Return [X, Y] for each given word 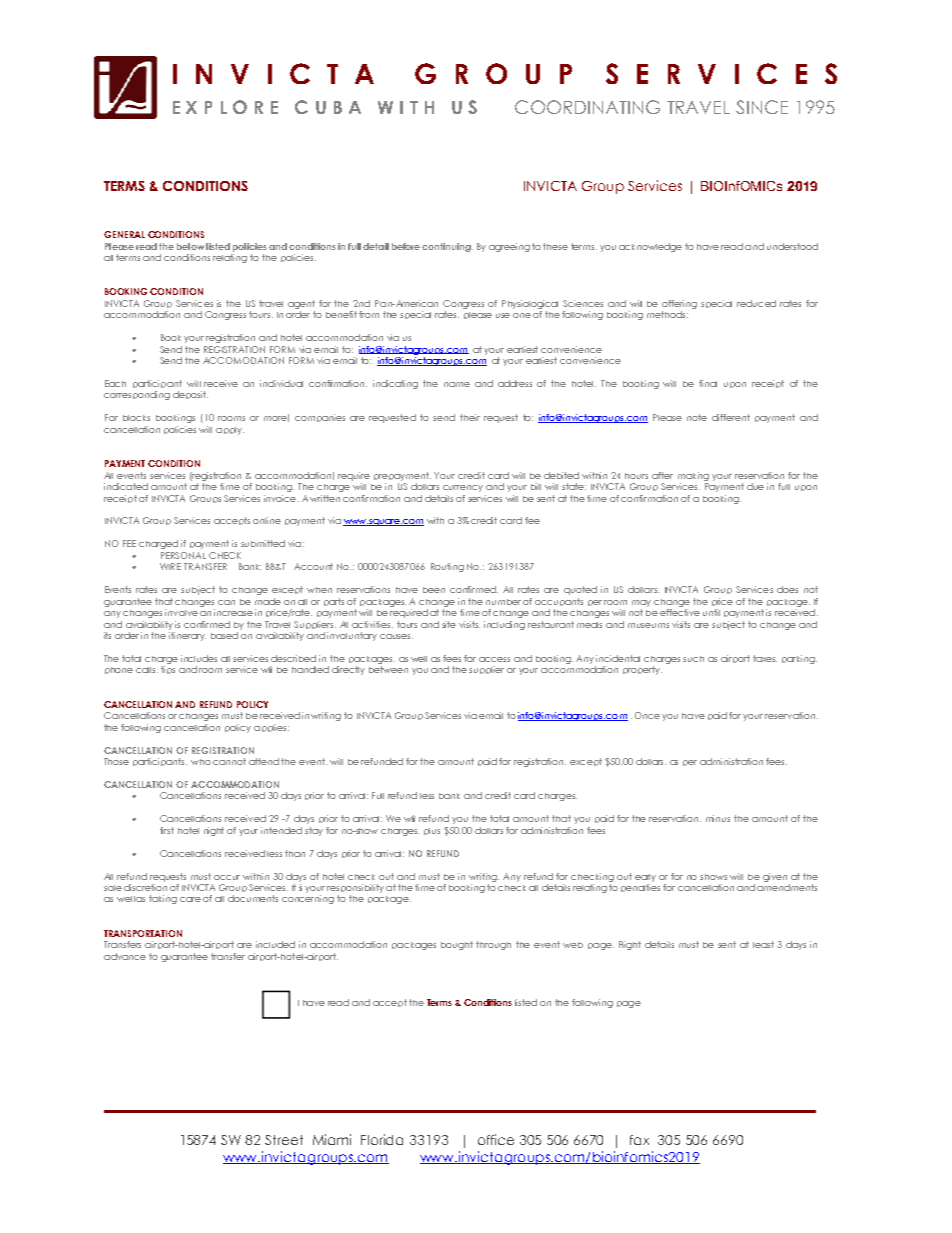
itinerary [187, 635]
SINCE [762, 107]
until [711, 612]
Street [284, 1140]
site [449, 624]
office [496, 1139]
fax [639, 1140]
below [190, 246]
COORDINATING [587, 107]
